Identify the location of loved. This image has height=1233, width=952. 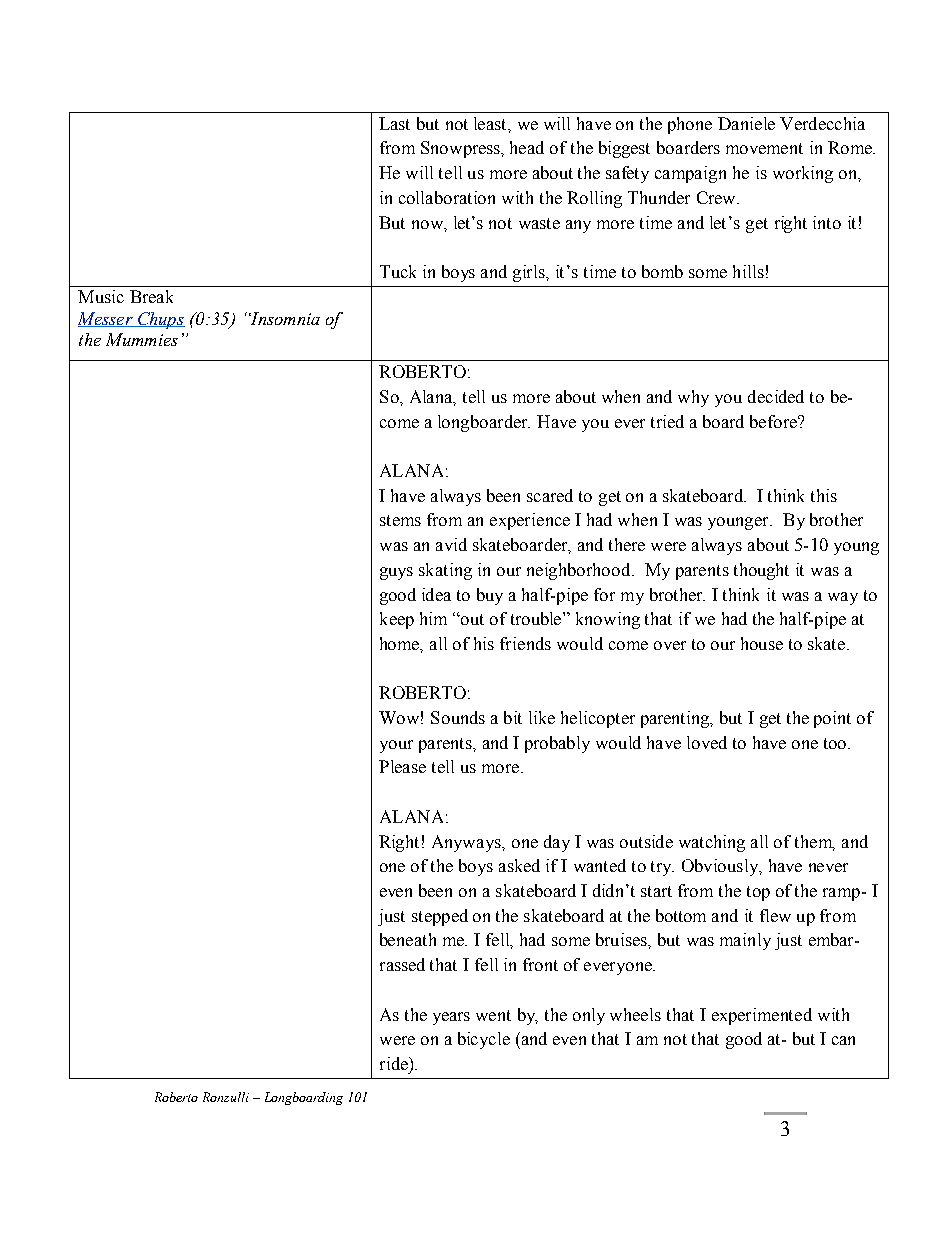
(707, 742).
